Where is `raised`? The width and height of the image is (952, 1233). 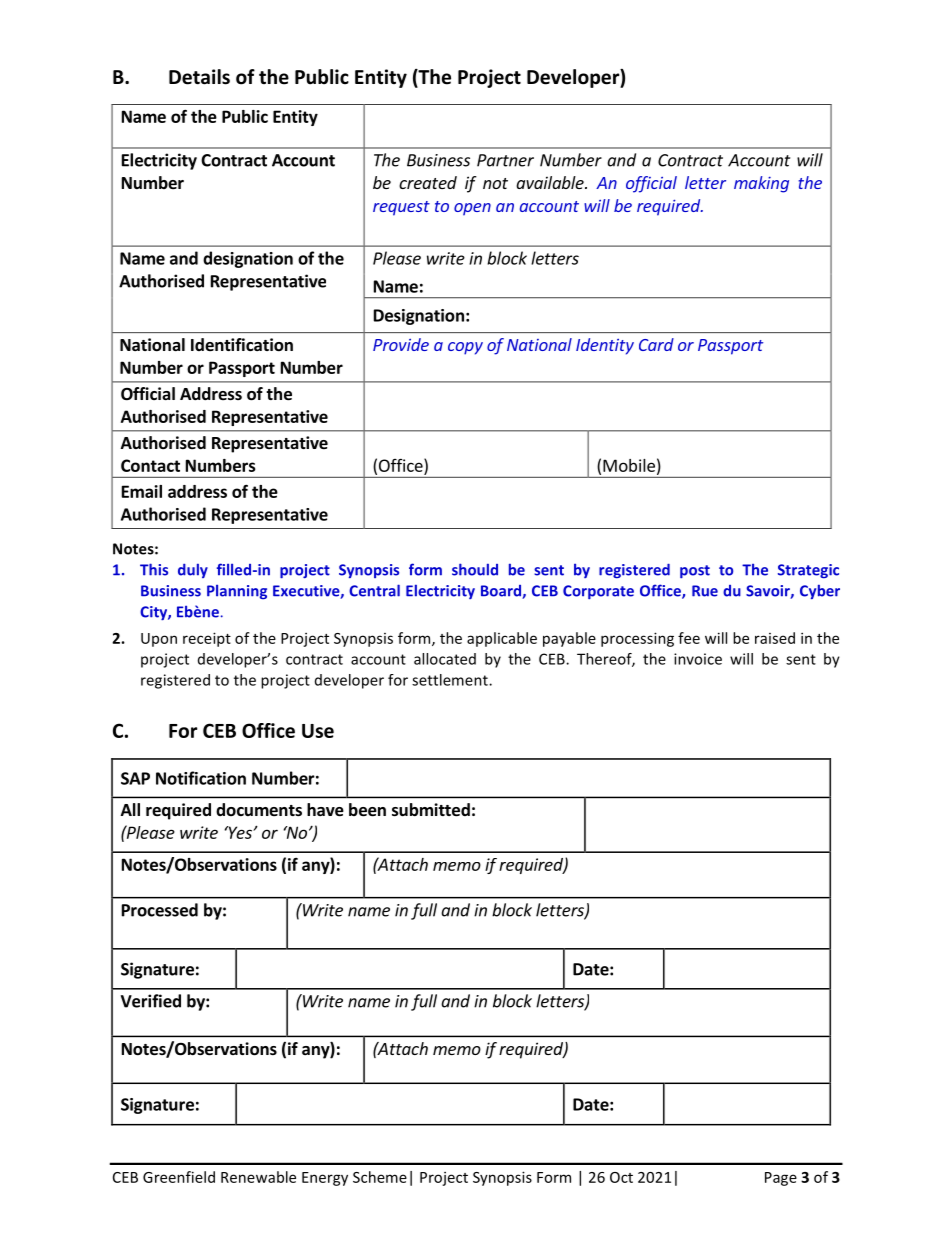
raised is located at coordinates (775, 638).
